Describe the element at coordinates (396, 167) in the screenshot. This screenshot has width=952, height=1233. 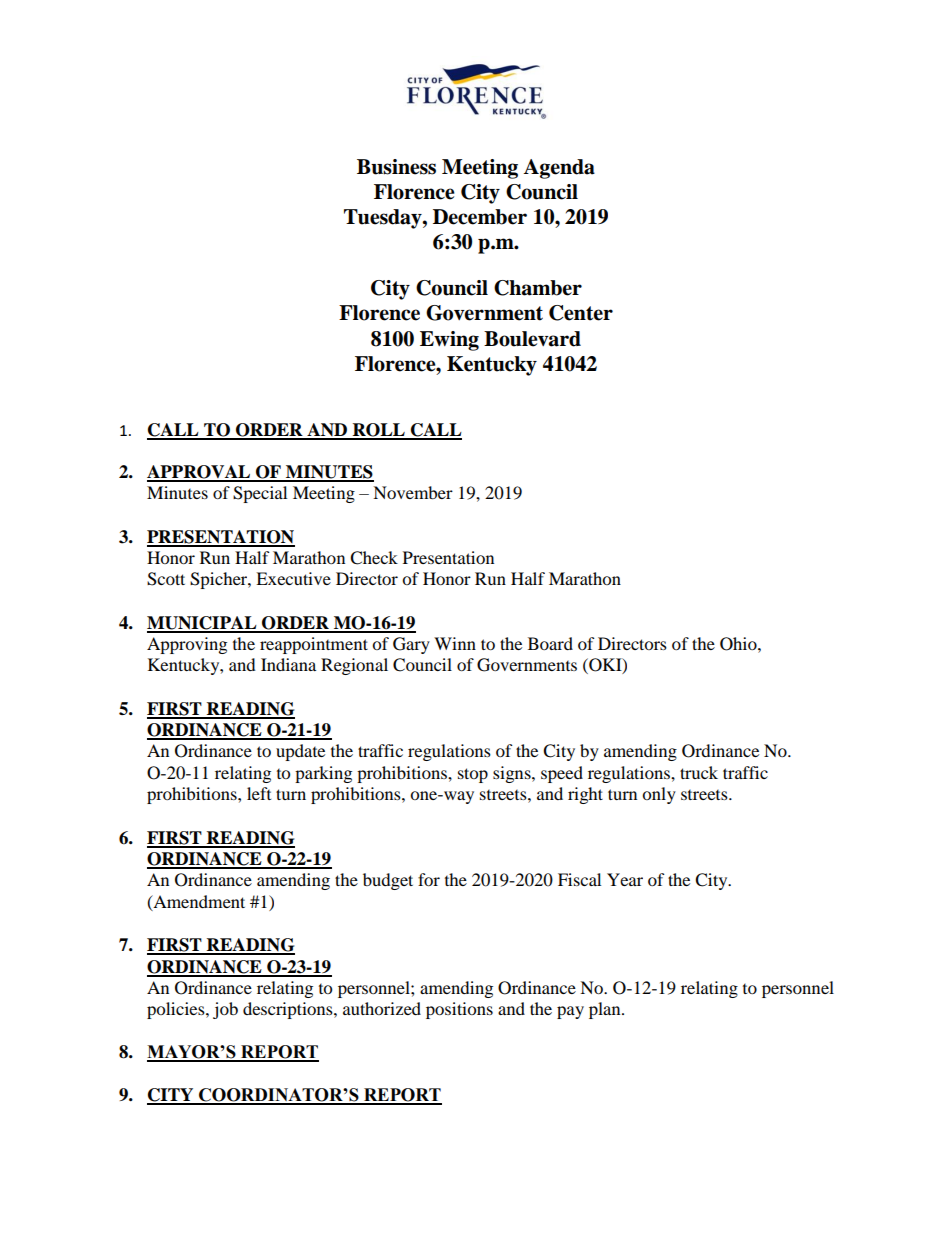
I see `Business` at that location.
